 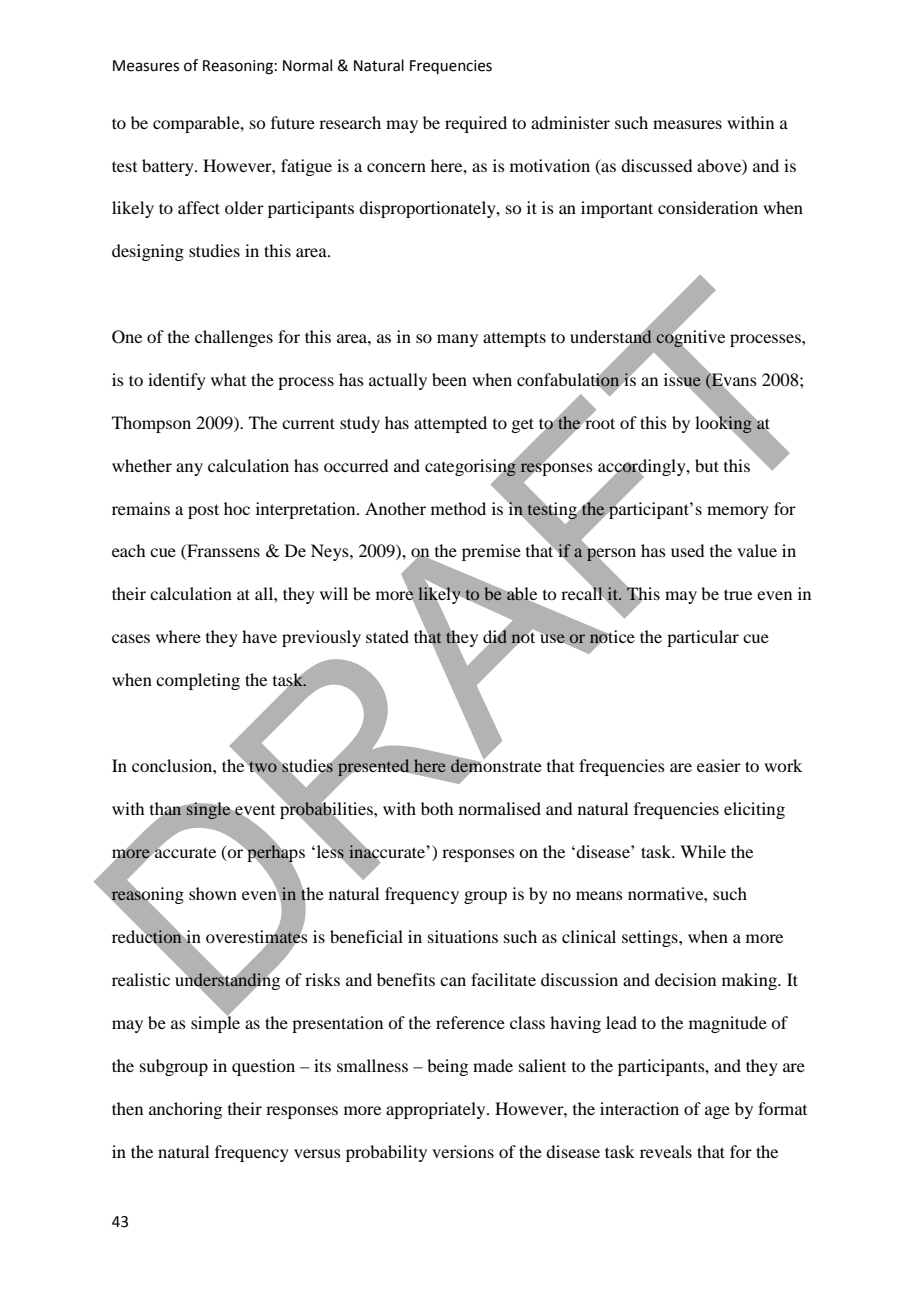 What do you see at coordinates (387, 636) in the screenshot?
I see `stated` at bounding box center [387, 636].
